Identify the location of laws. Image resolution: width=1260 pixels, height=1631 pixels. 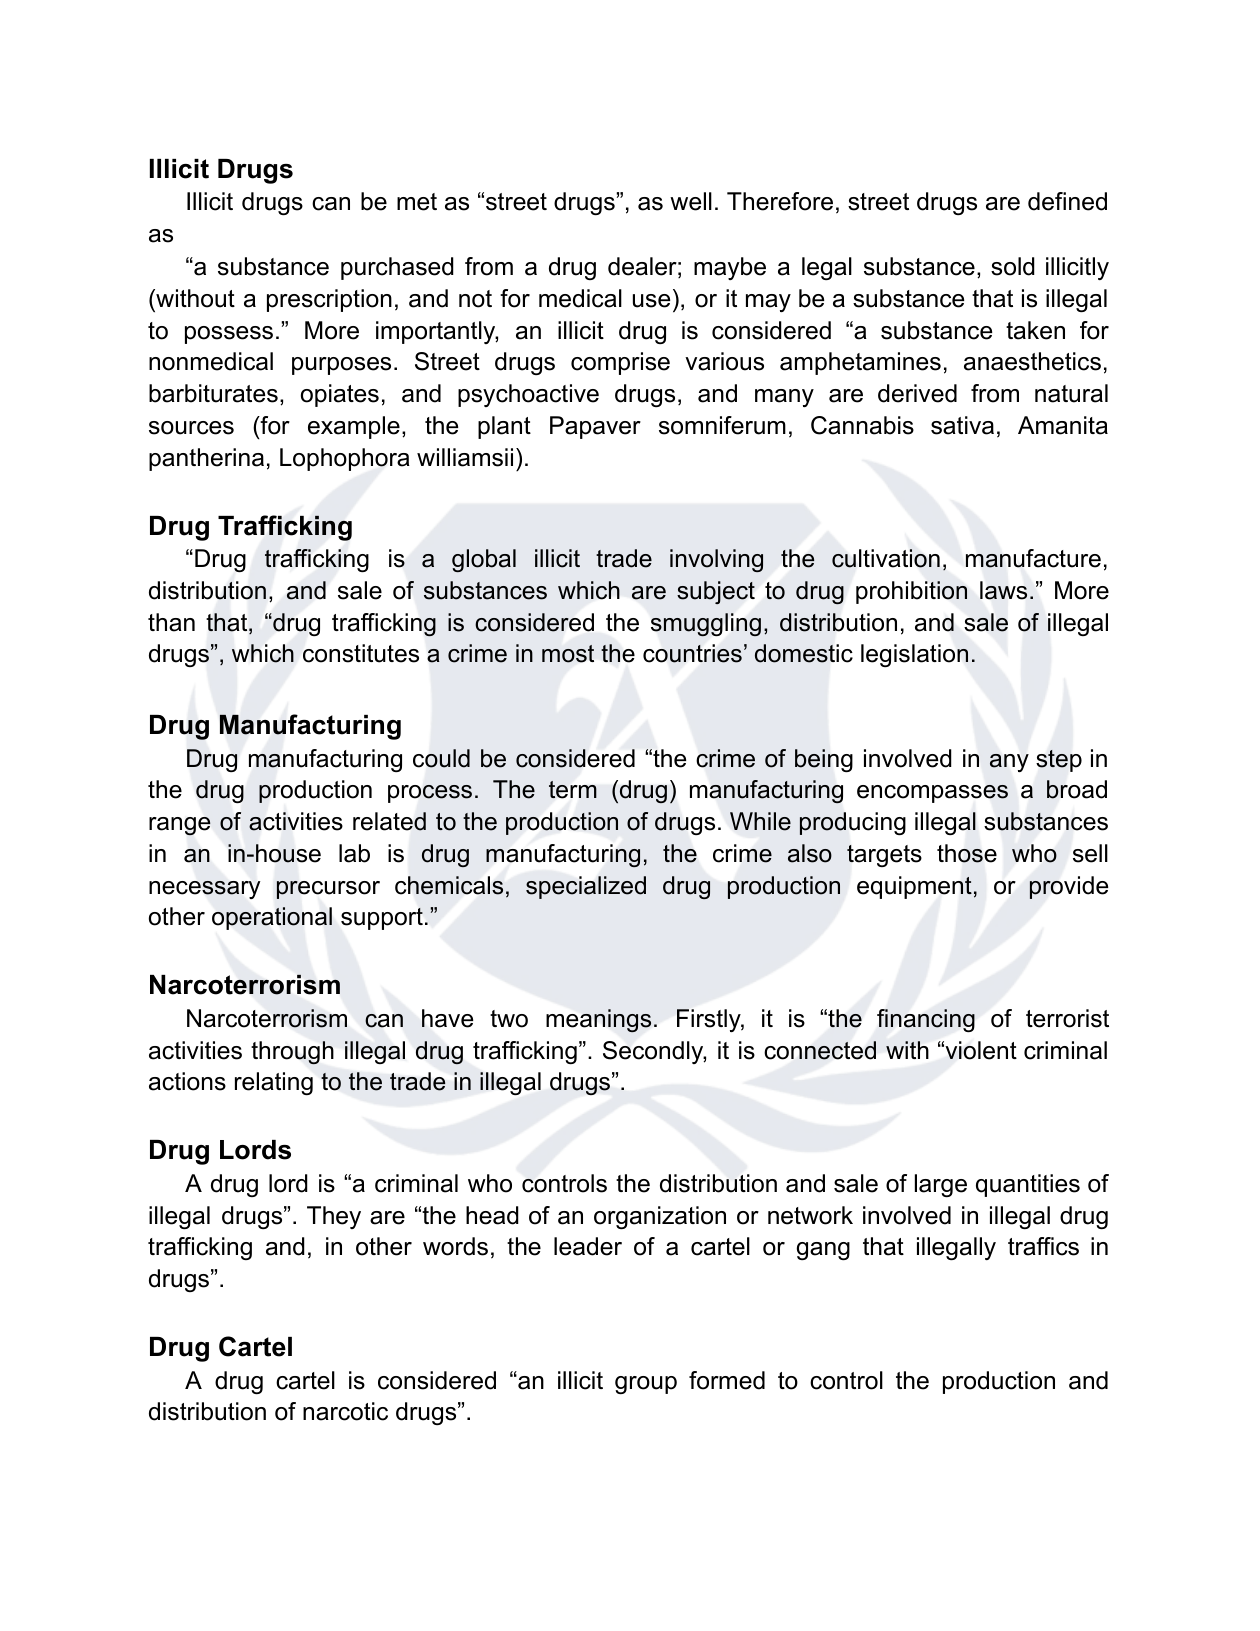
(1003, 590).
